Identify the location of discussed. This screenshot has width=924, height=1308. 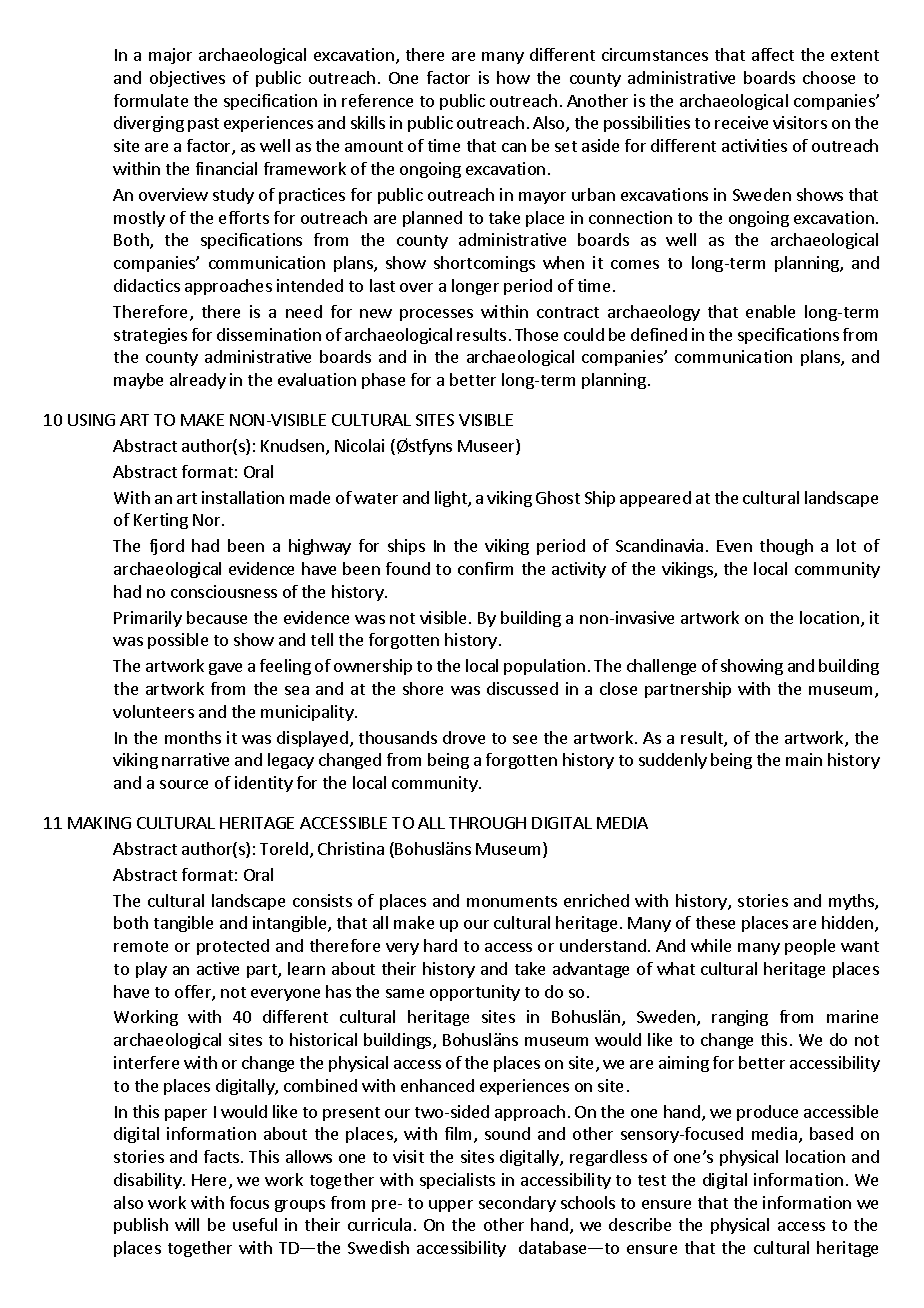
(522, 688).
